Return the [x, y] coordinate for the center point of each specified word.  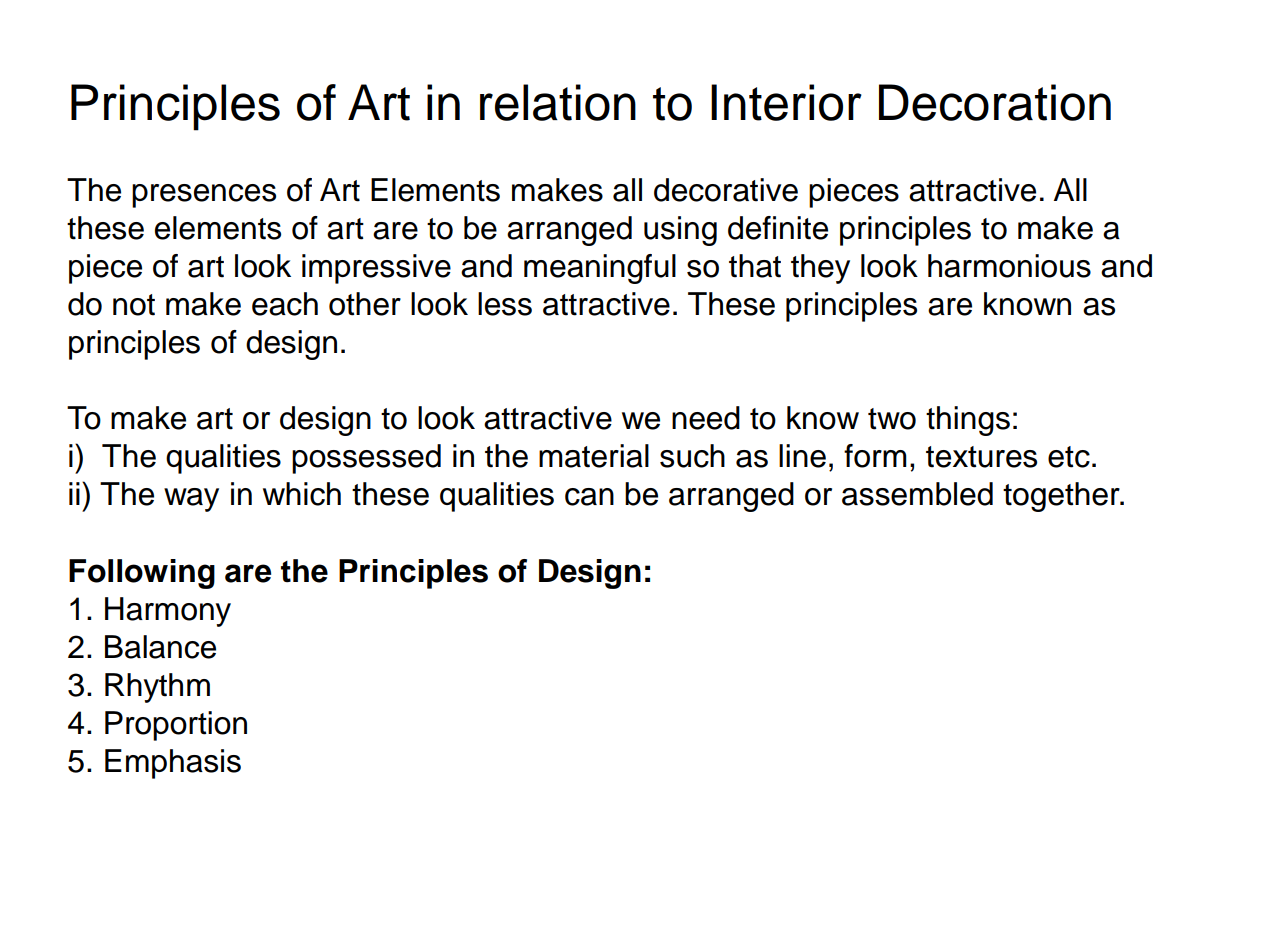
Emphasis [173, 764]
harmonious [1009, 266]
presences [204, 196]
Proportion [176, 726]
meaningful [600, 269]
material [594, 456]
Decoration [995, 102]
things [968, 421]
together [1062, 497]
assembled [917, 494]
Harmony [168, 612]
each [285, 304]
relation [558, 102]
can [589, 497]
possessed [366, 459]
